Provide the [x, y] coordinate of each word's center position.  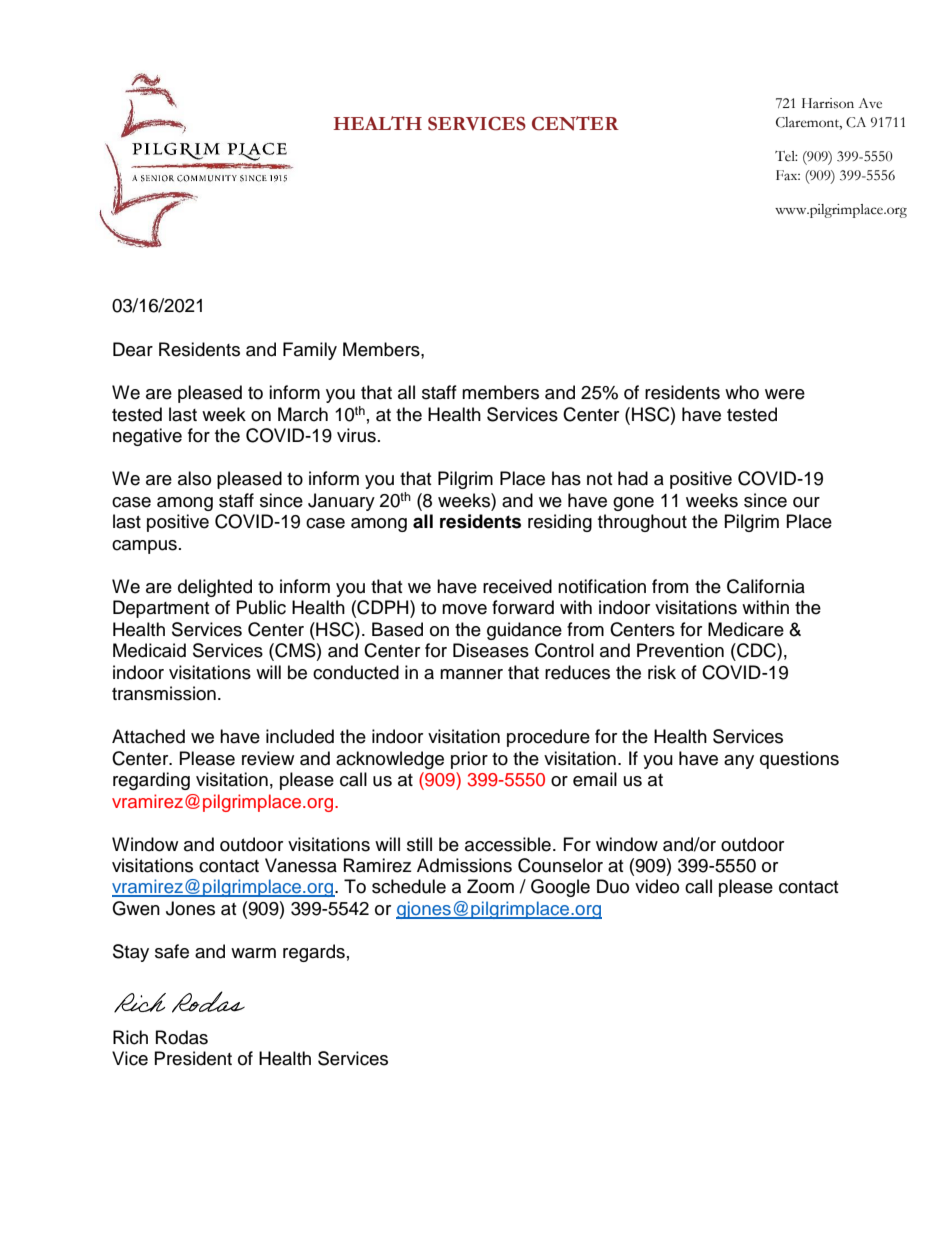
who [742, 392]
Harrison [828, 103]
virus [356, 435]
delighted [215, 588]
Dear [133, 349]
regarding [151, 781]
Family [310, 351]
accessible [508, 844]
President [193, 1058]
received [517, 586]
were [785, 394]
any [739, 762]
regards [314, 953]
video [657, 886]
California [766, 586]
